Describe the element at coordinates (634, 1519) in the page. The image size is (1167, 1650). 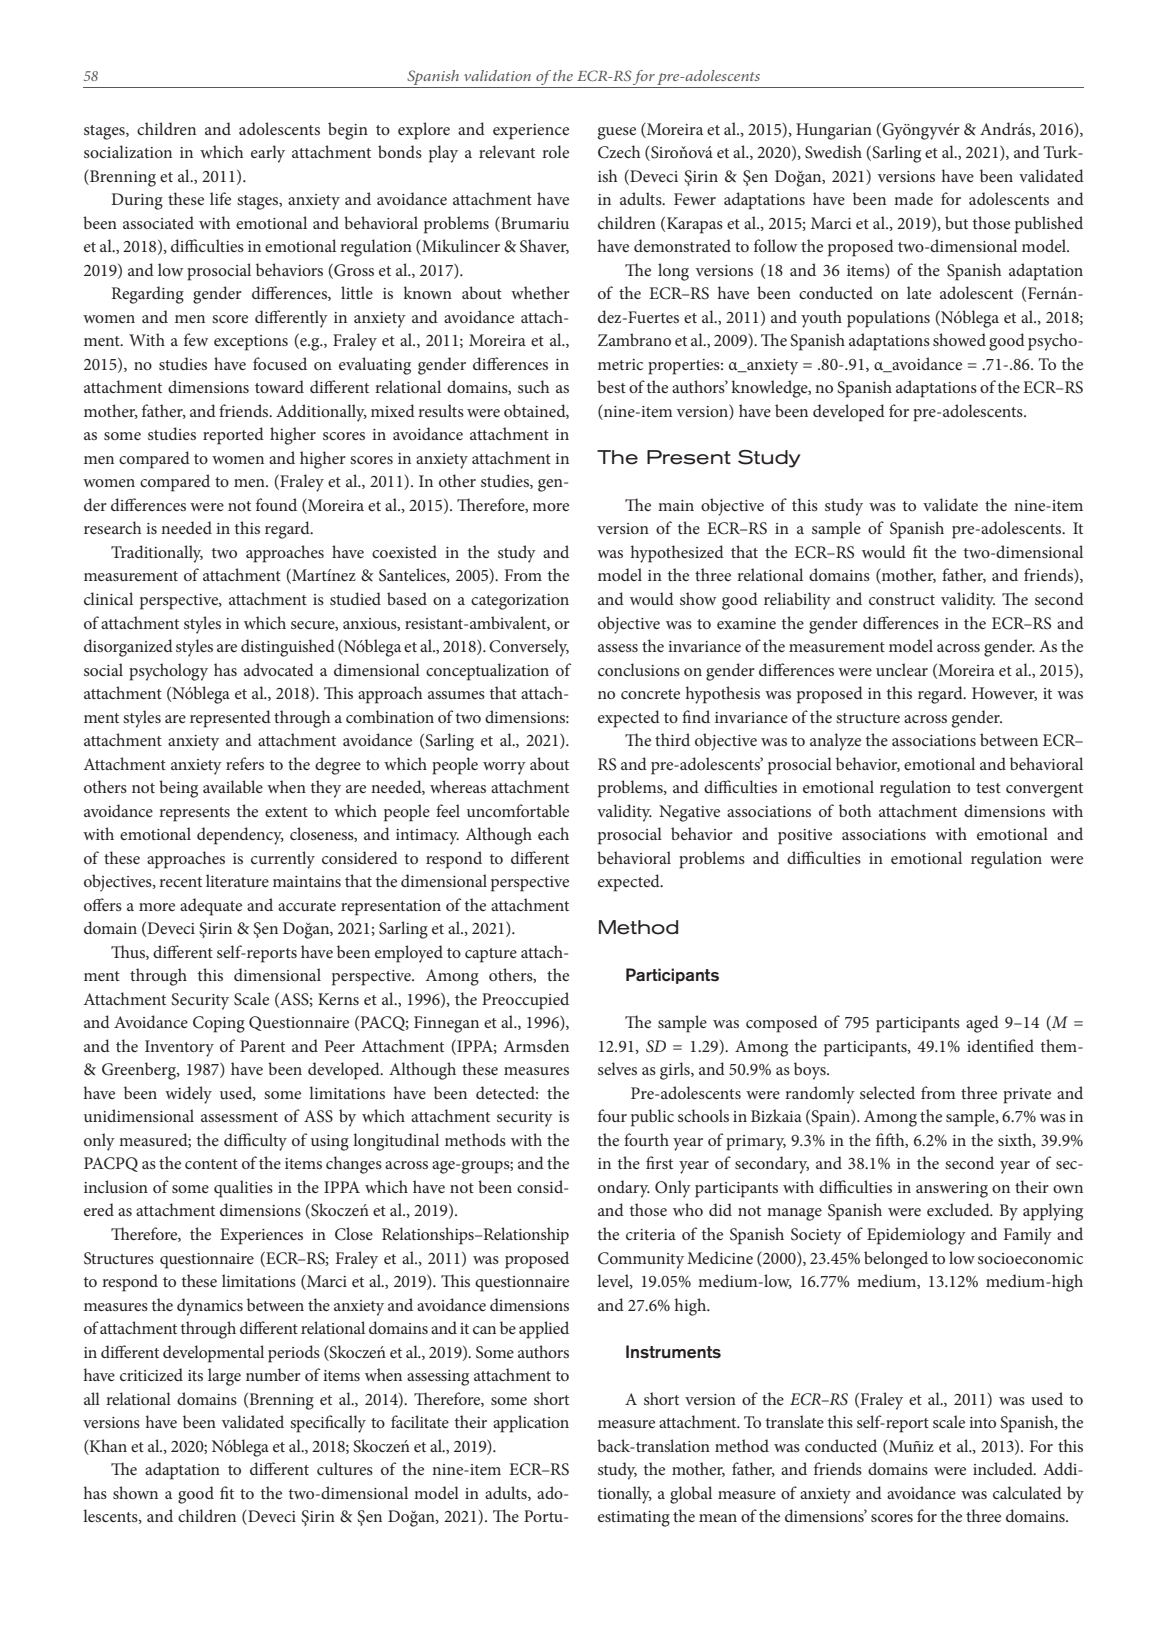
I see `estimating` at that location.
